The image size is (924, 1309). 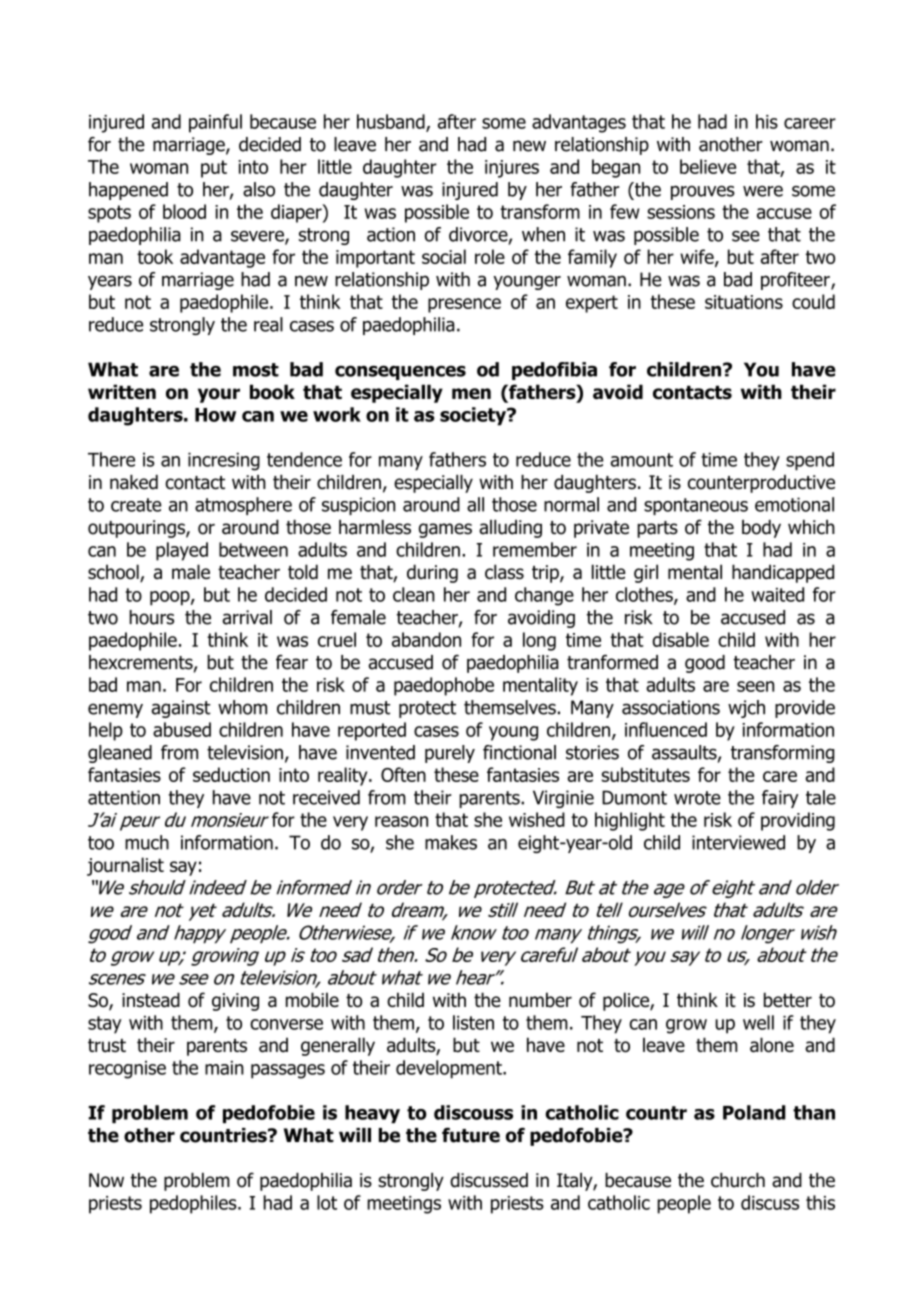 I want to click on put, so click(x=214, y=169).
